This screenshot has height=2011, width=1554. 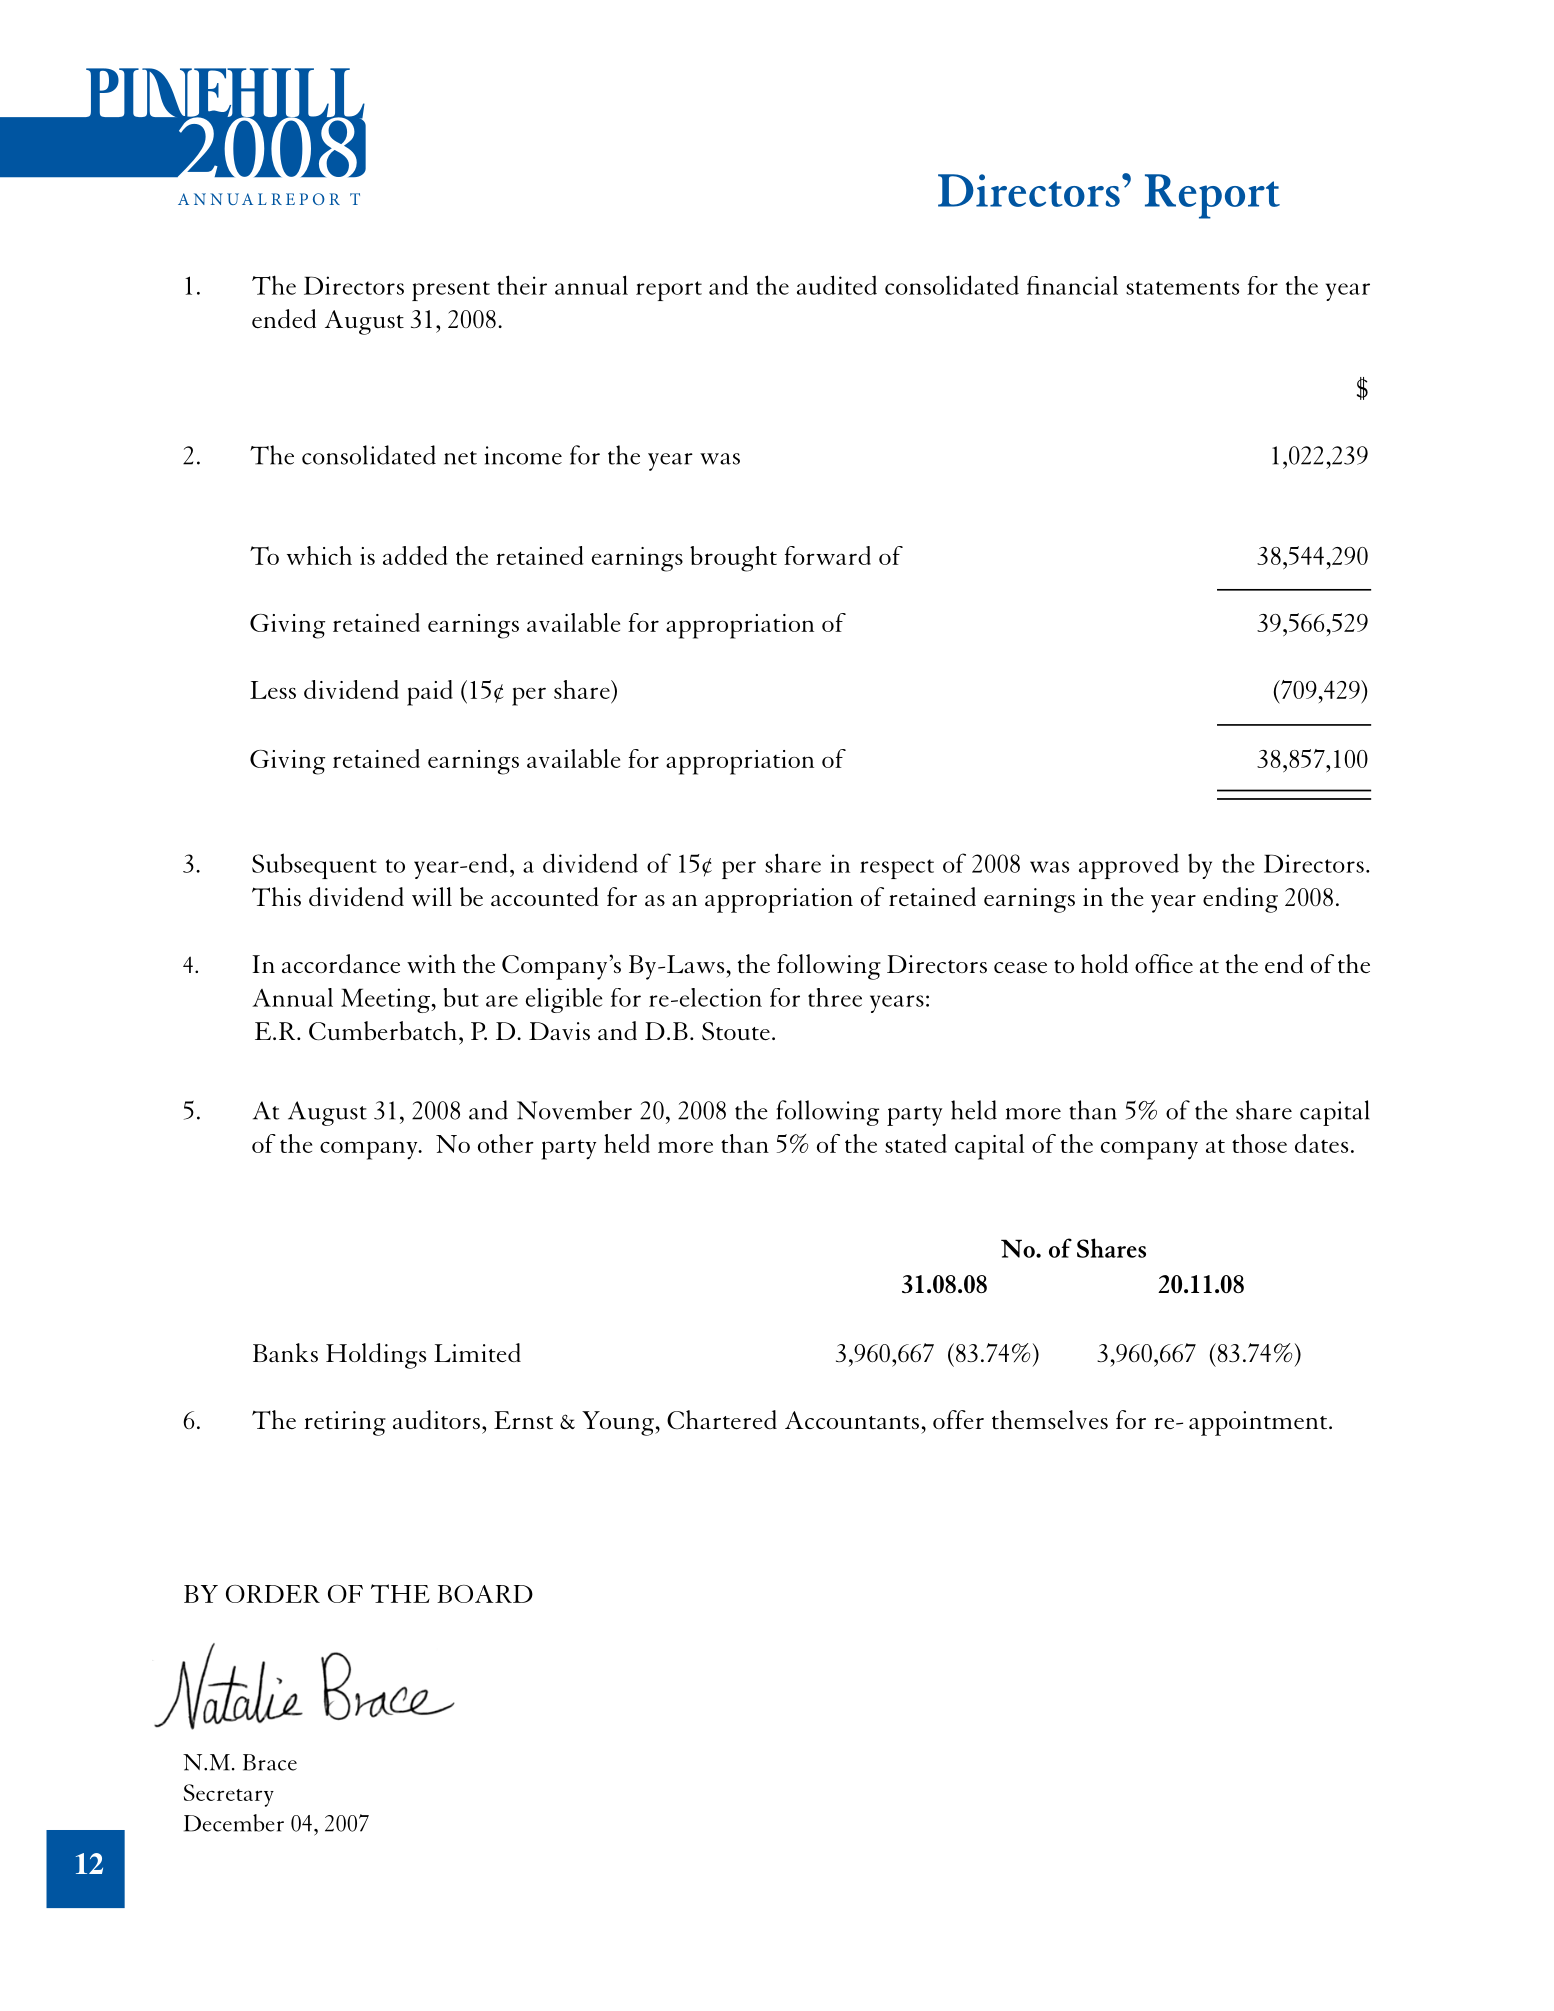 I want to click on respect, so click(x=897, y=869).
